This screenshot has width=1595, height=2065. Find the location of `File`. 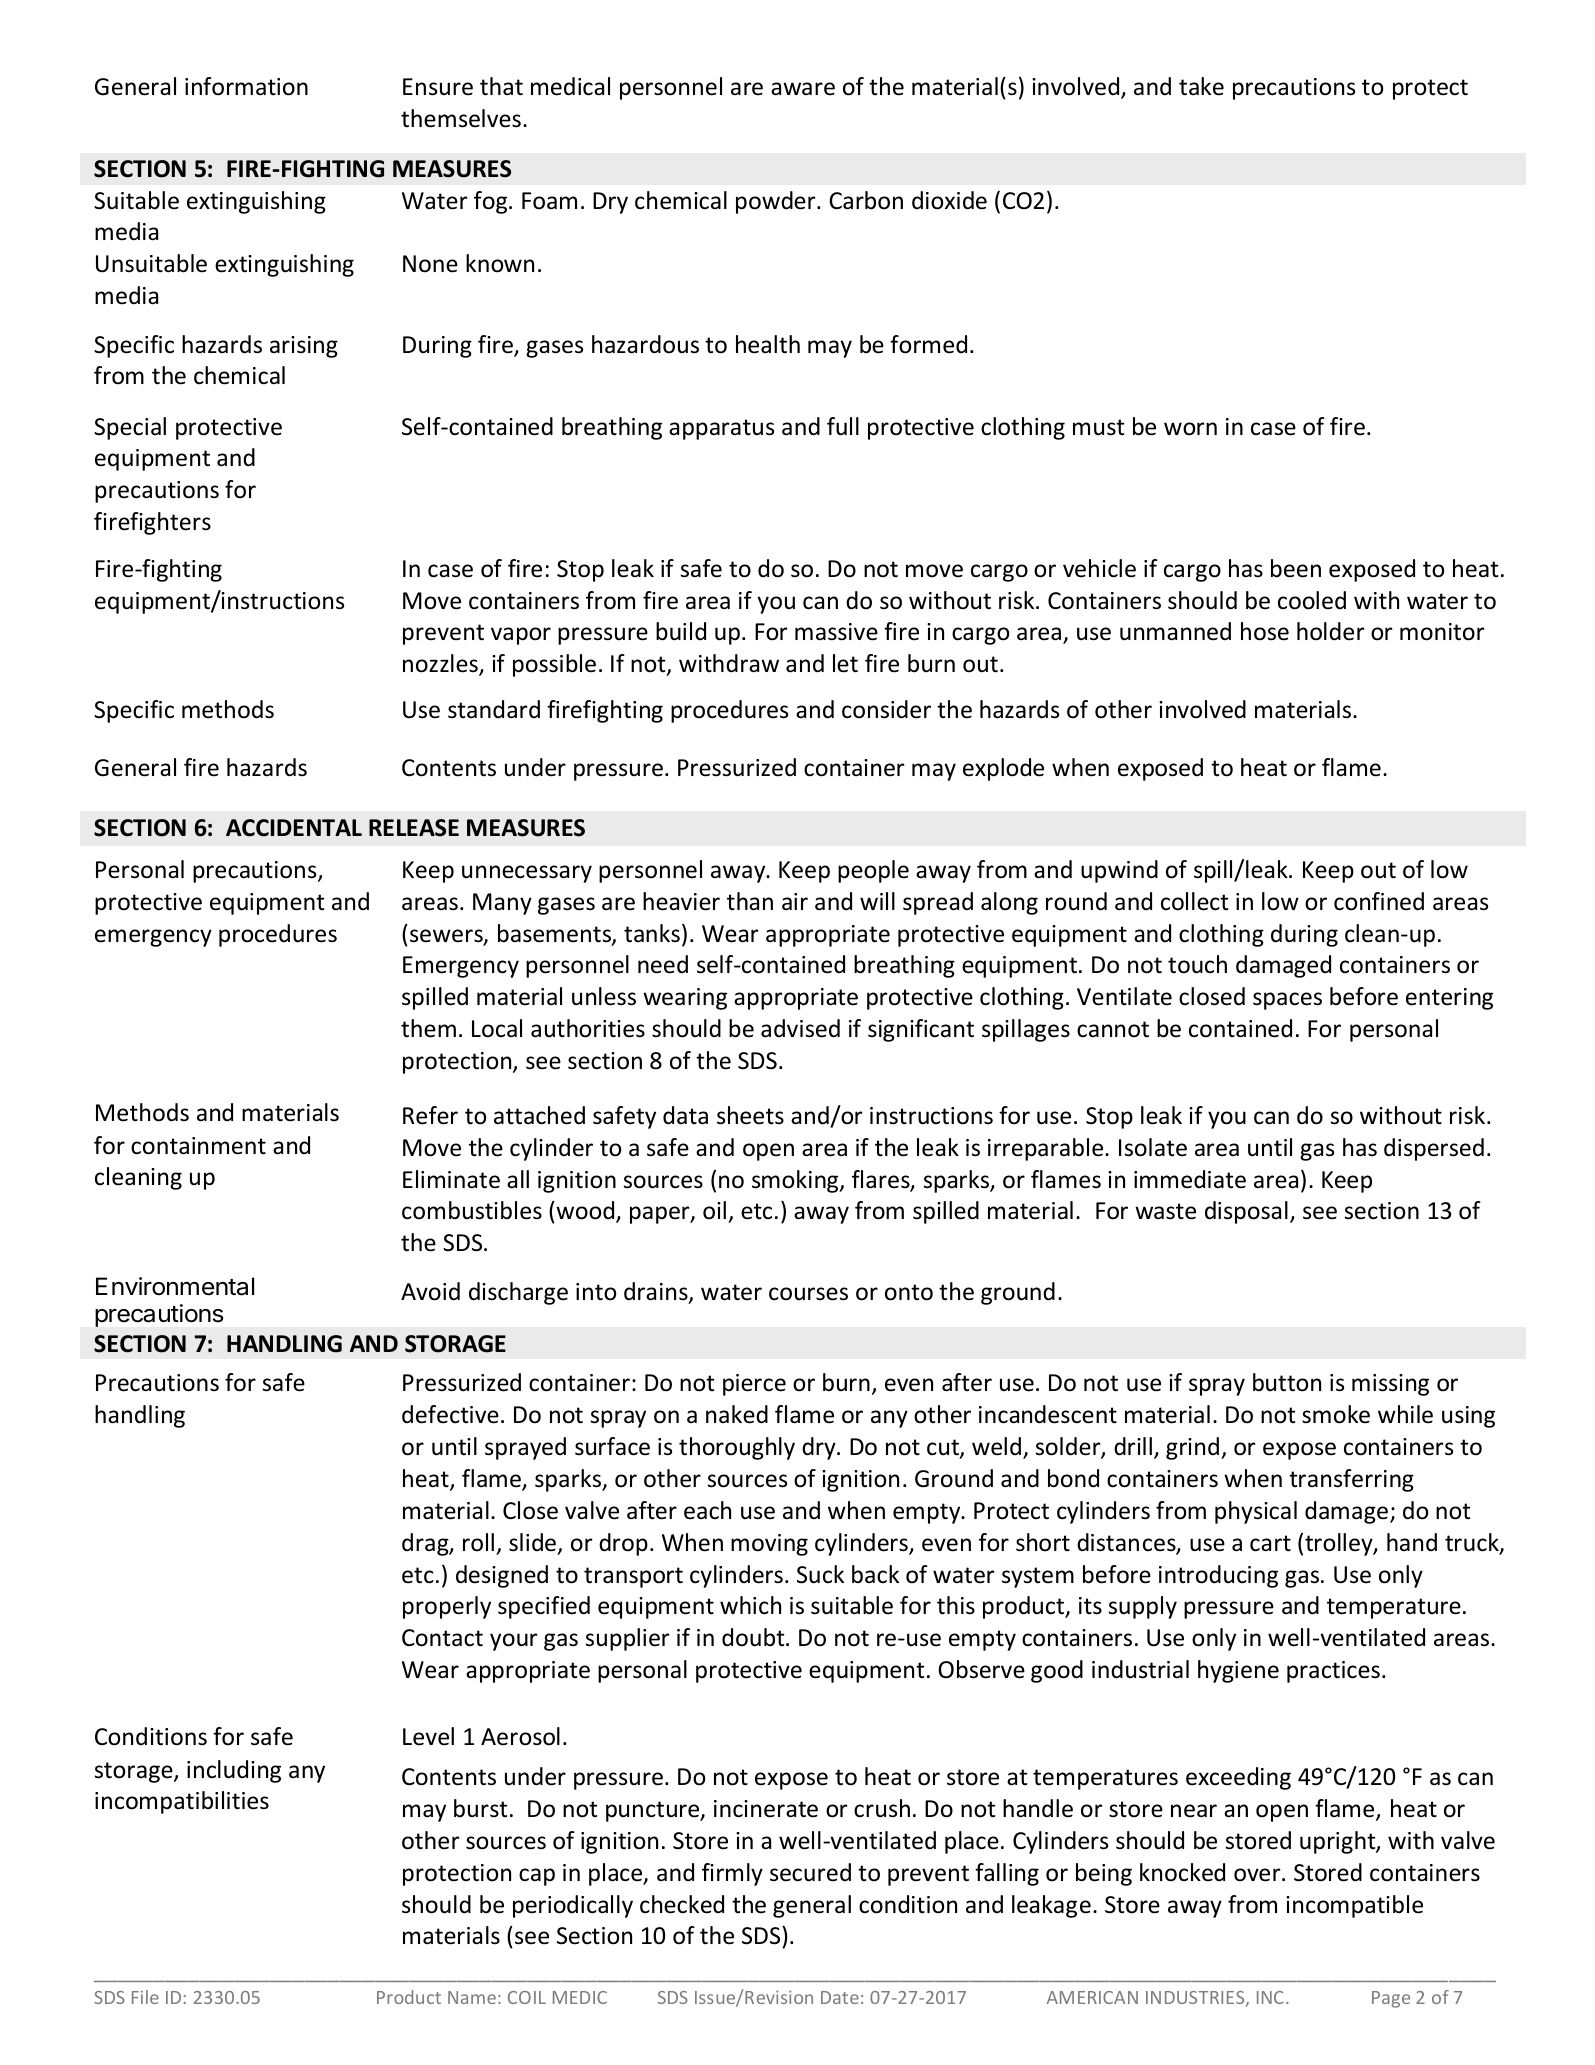

File is located at coordinates (145, 1997).
